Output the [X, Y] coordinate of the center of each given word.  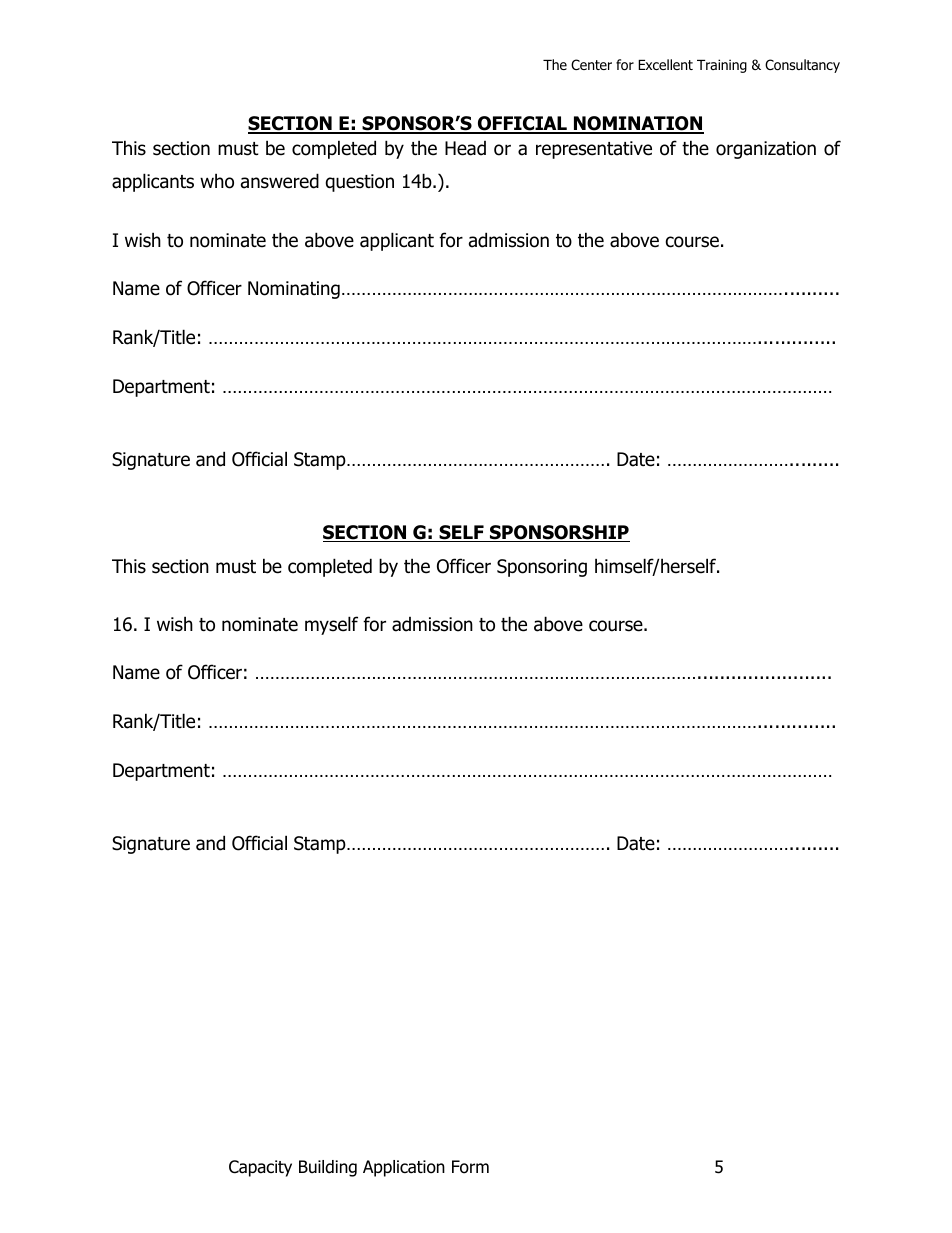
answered [280, 181]
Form [470, 1167]
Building [328, 1168]
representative [594, 150]
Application [404, 1168]
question [359, 183]
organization [766, 150]
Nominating [294, 290]
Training [722, 66]
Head [465, 148]
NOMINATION [638, 125]
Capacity [260, 1168]
